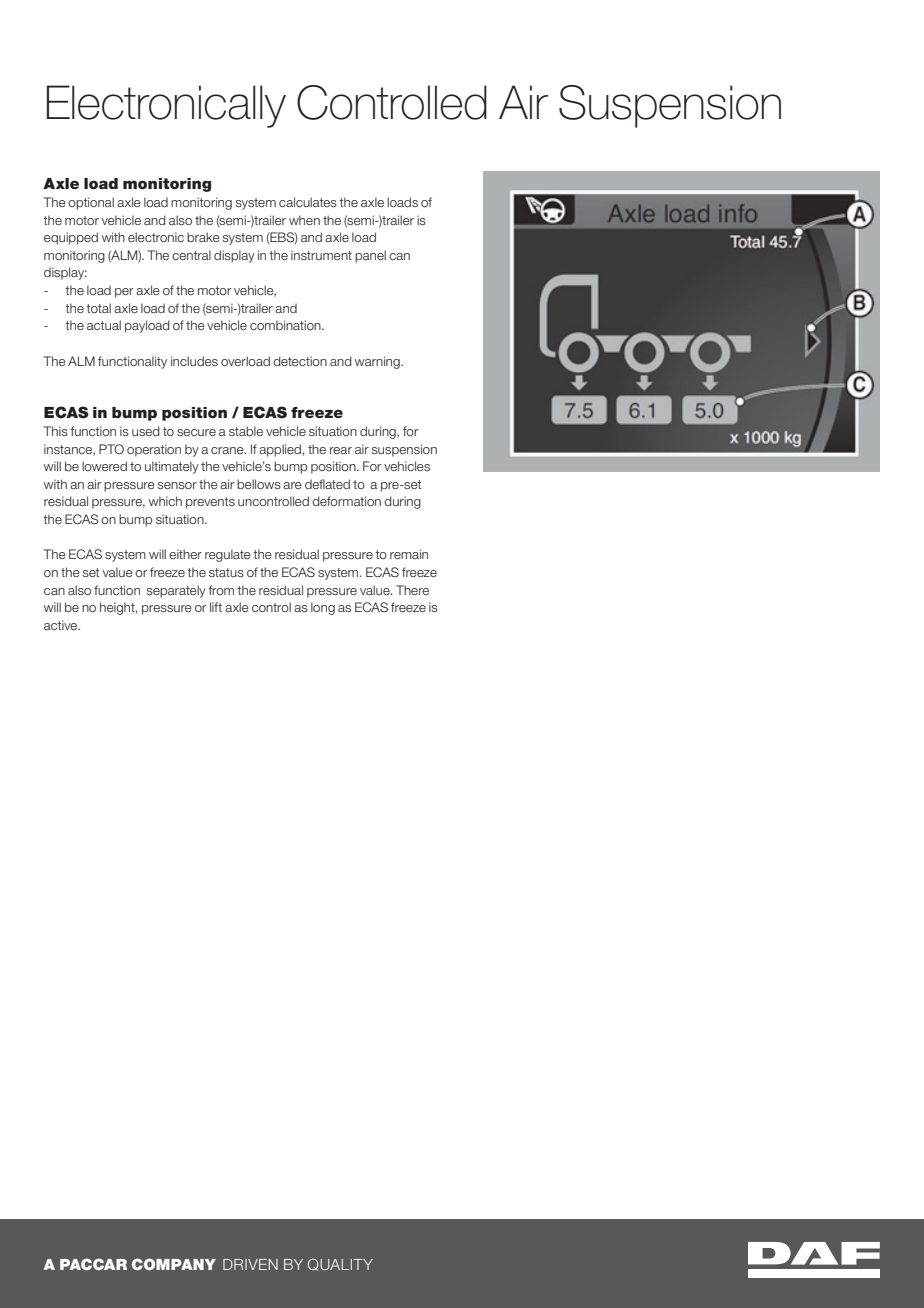  What do you see at coordinates (216, 607) in the screenshot?
I see `lift` at bounding box center [216, 607].
